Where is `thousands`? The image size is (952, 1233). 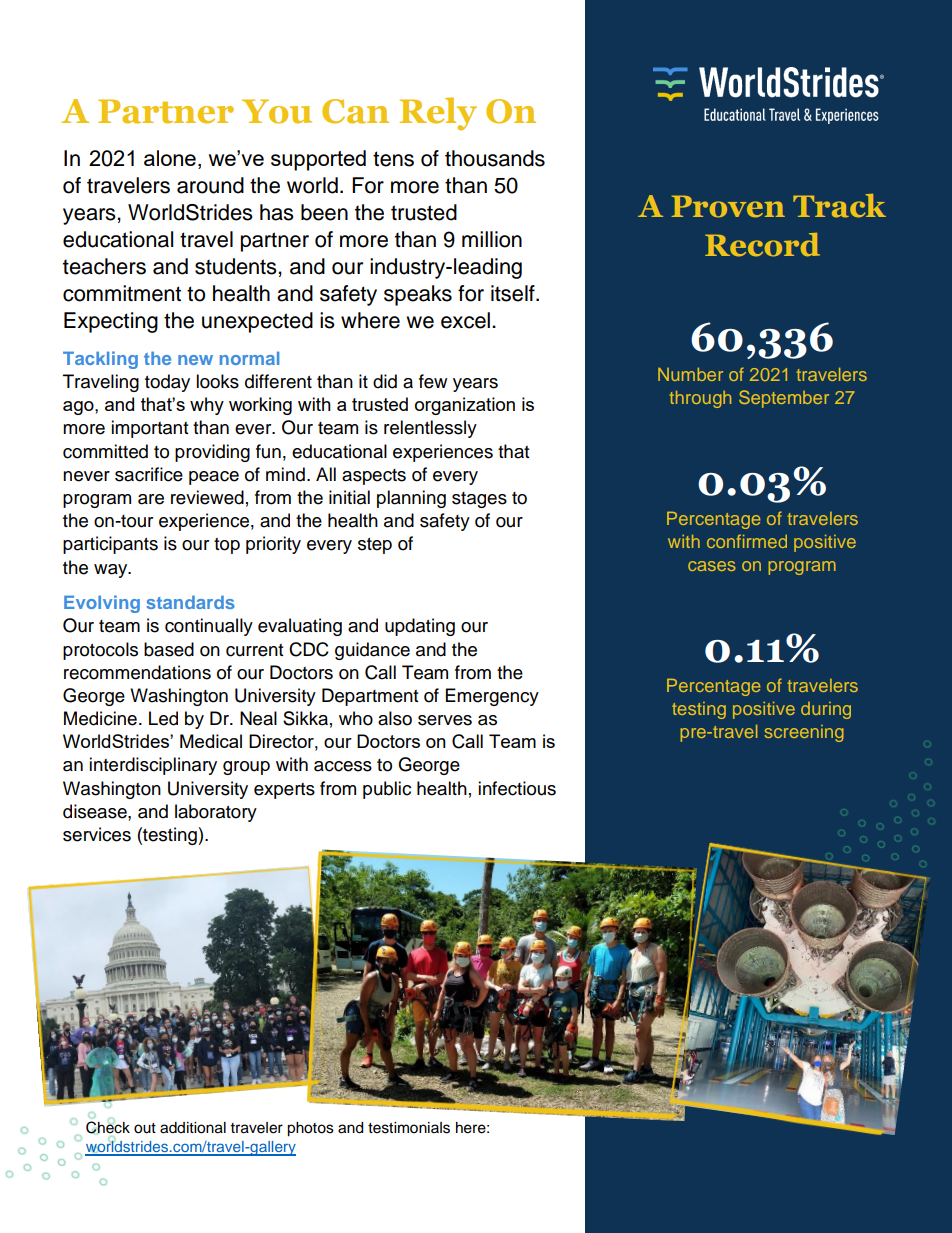 thousands is located at coordinates (495, 158).
